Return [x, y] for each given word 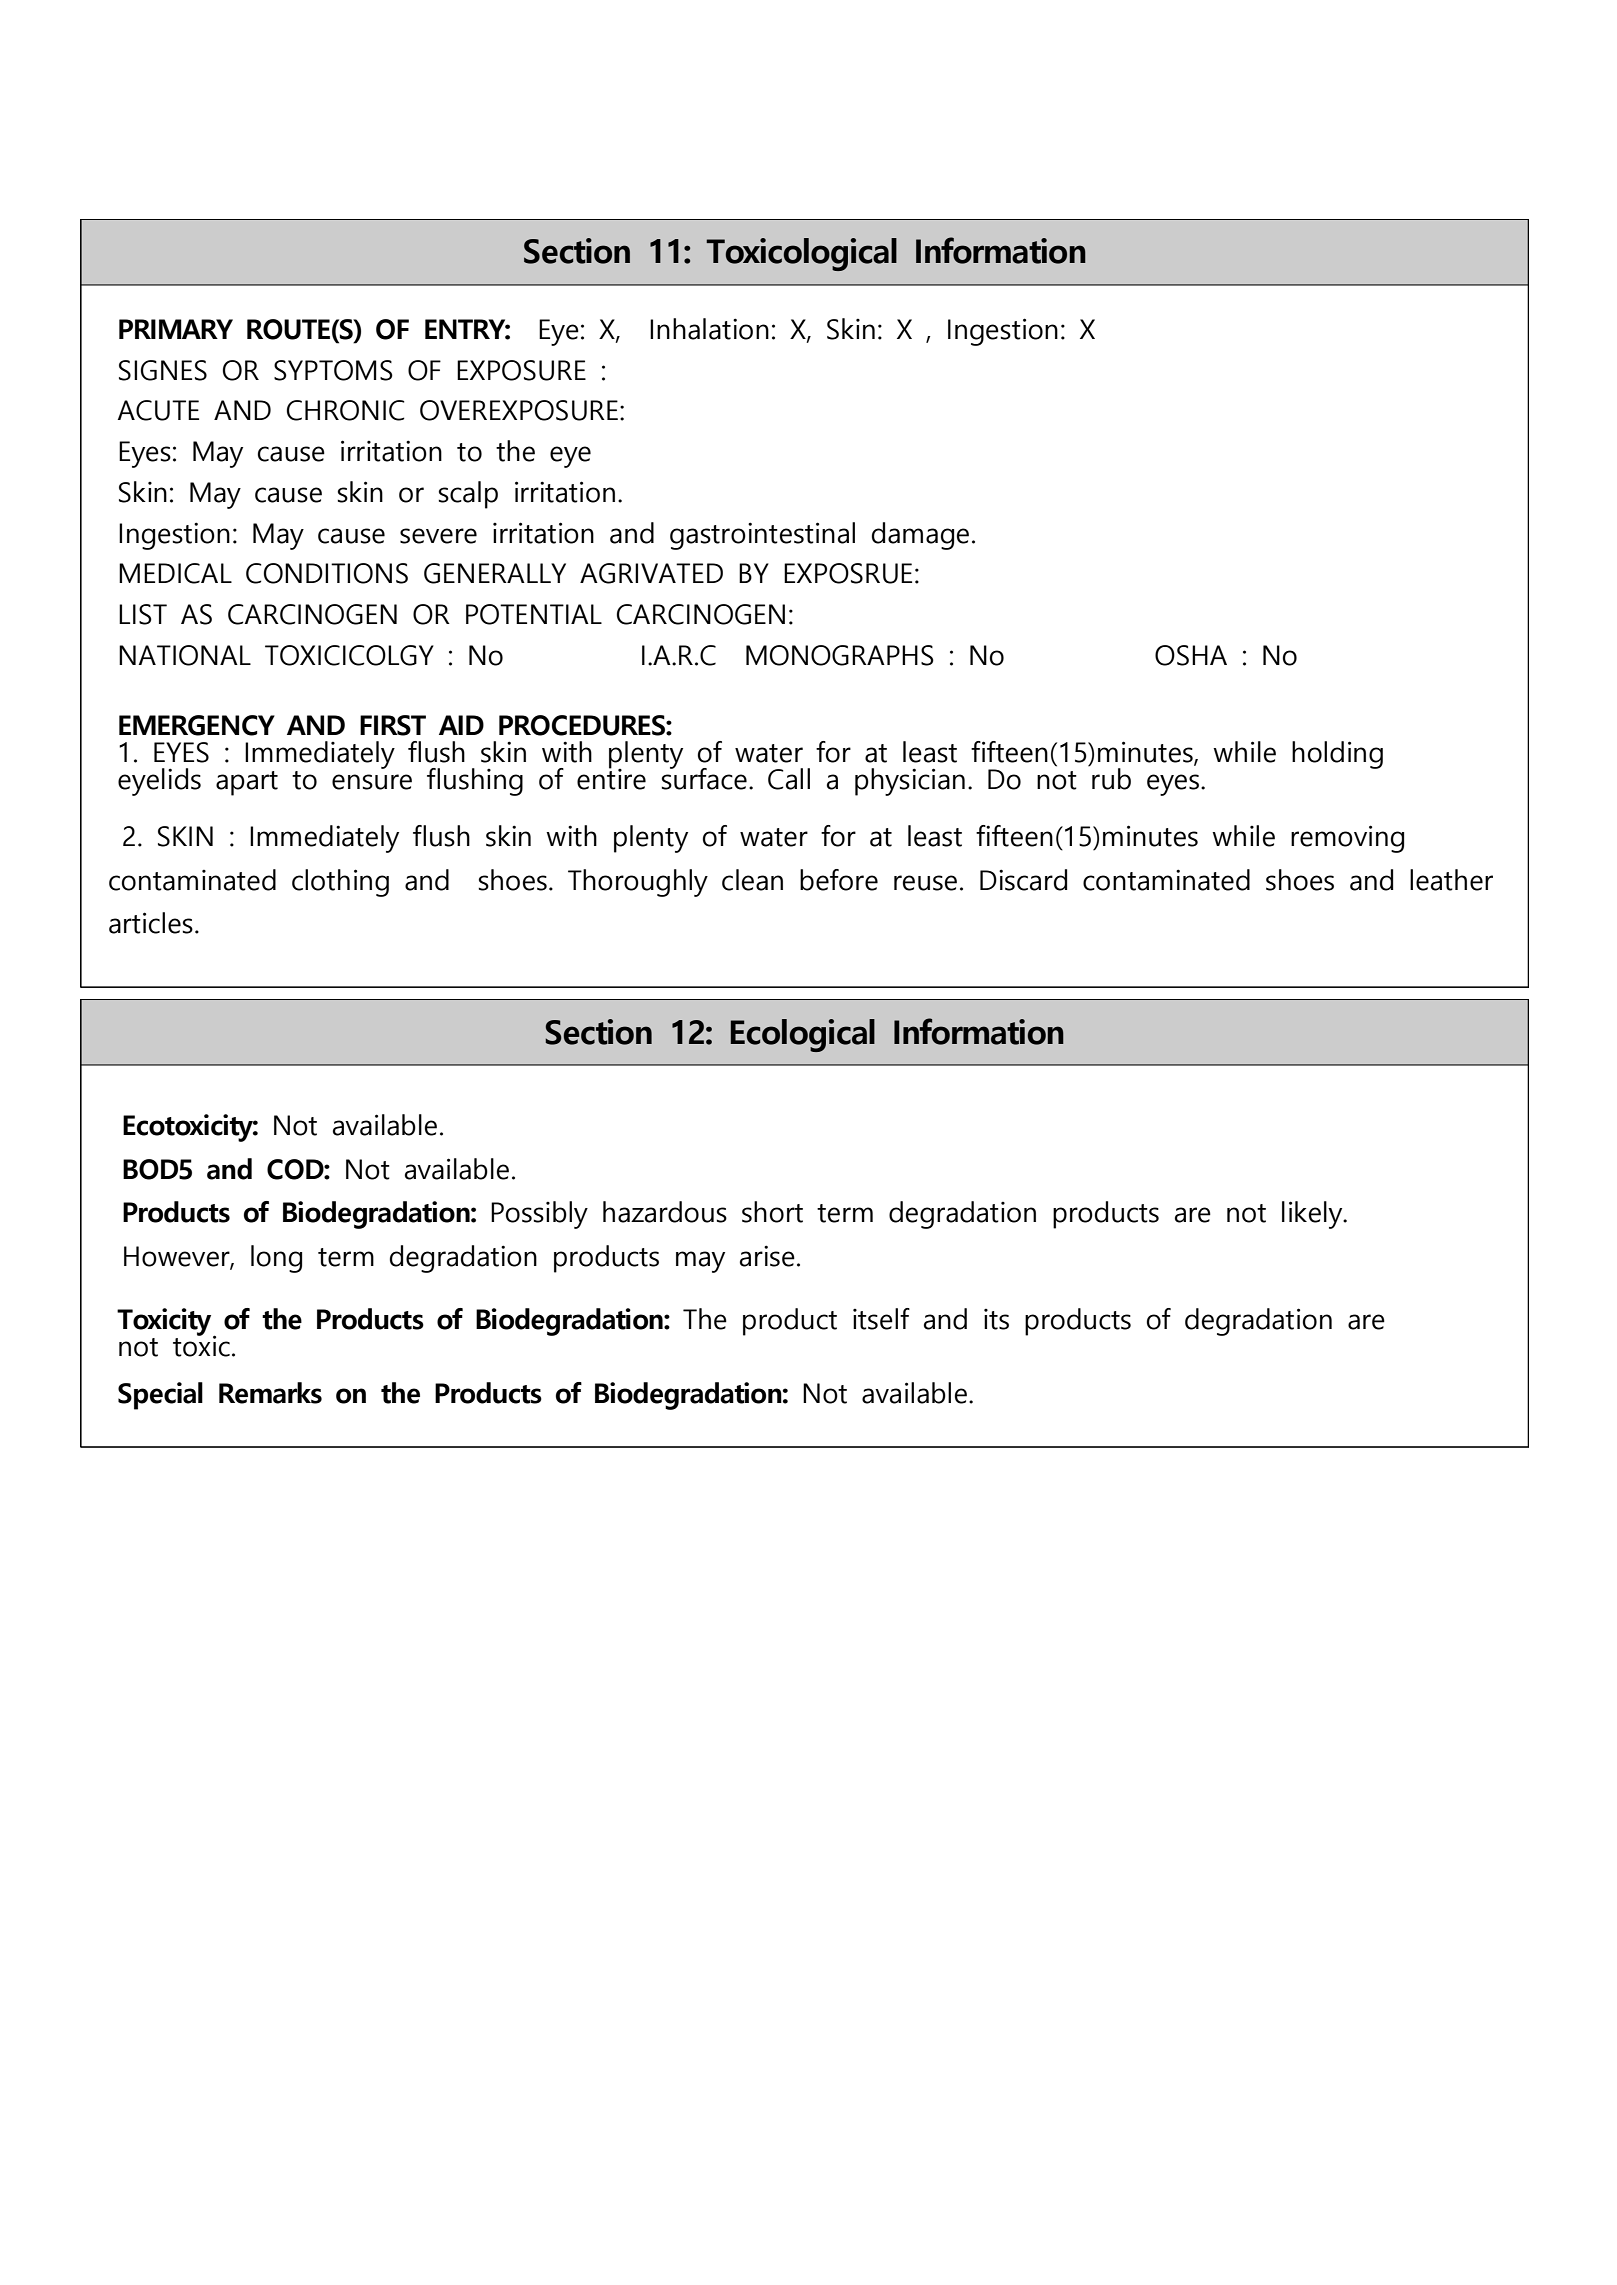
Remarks [270, 1393]
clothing [340, 883]
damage [920, 536]
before [839, 880]
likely [1313, 1215]
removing [1347, 839]
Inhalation [709, 329]
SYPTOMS [333, 370]
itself [881, 1319]
